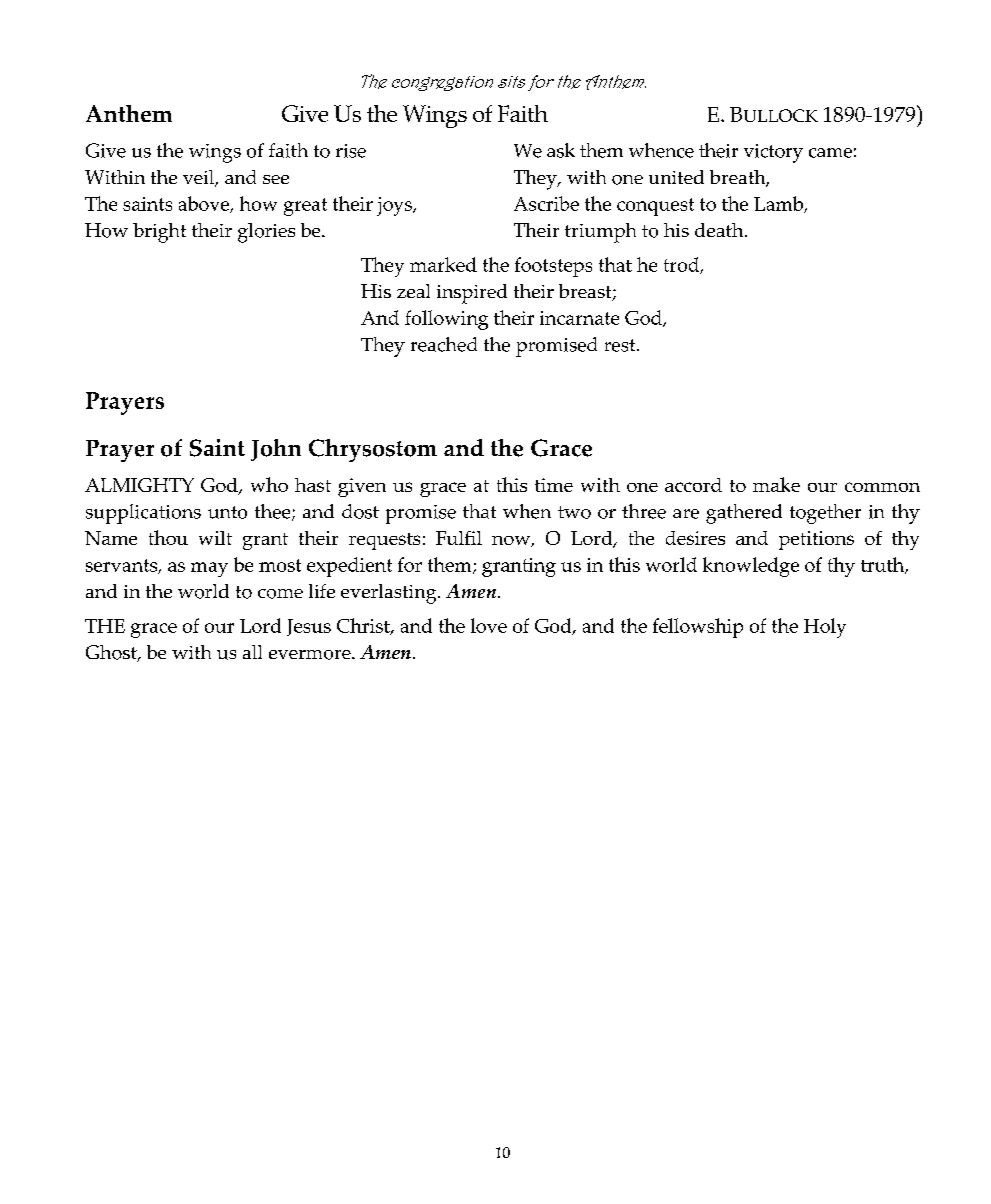 The image size is (991, 1204). What do you see at coordinates (446, 320) in the screenshot?
I see `following` at bounding box center [446, 320].
